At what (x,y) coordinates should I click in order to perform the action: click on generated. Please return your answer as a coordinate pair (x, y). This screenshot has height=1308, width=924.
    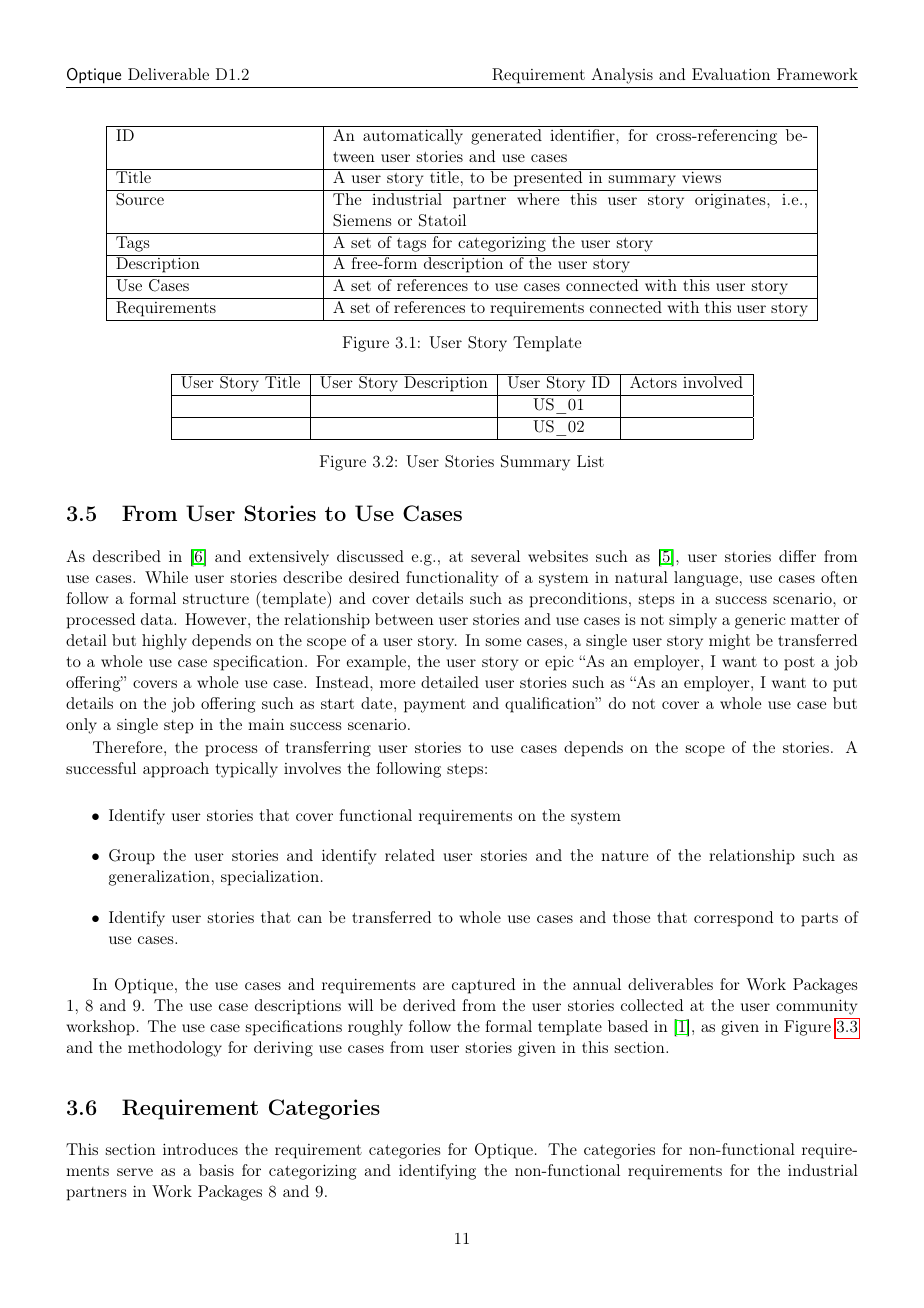
    Looking at the image, I should click on (506, 137).
